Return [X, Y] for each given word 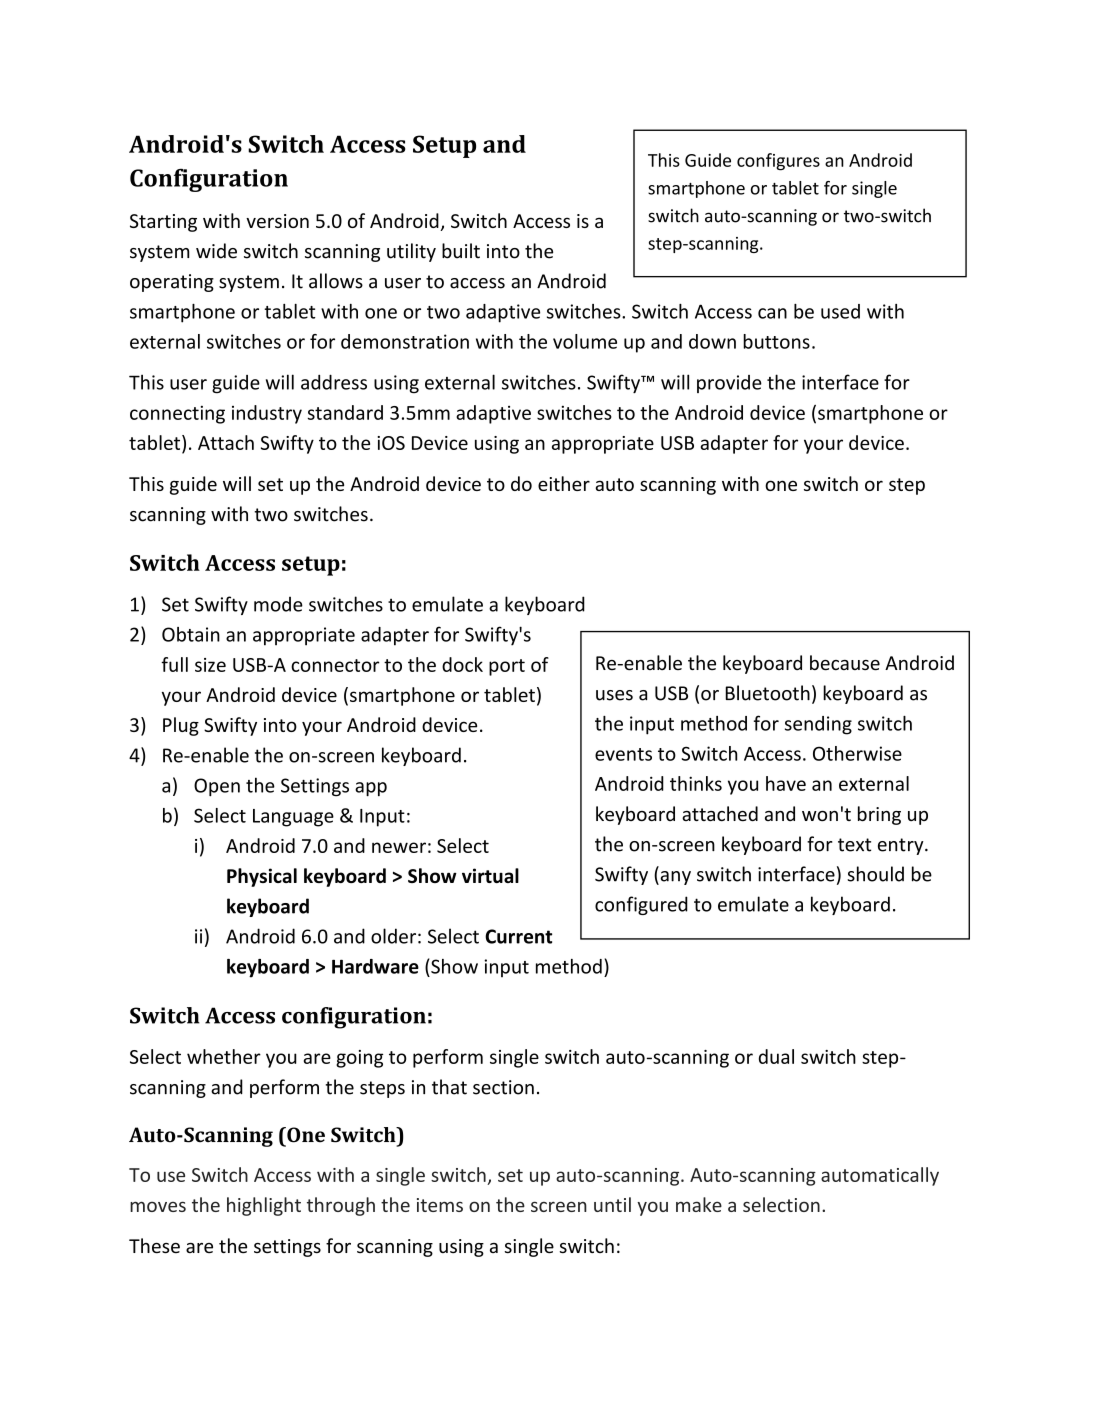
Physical [262, 877]
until [612, 1204]
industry [267, 414]
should [875, 874]
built [461, 251]
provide [729, 384]
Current [518, 936]
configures [778, 162]
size [210, 665]
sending [818, 725]
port [507, 667]
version [277, 221]
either [564, 483]
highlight [264, 1206]
